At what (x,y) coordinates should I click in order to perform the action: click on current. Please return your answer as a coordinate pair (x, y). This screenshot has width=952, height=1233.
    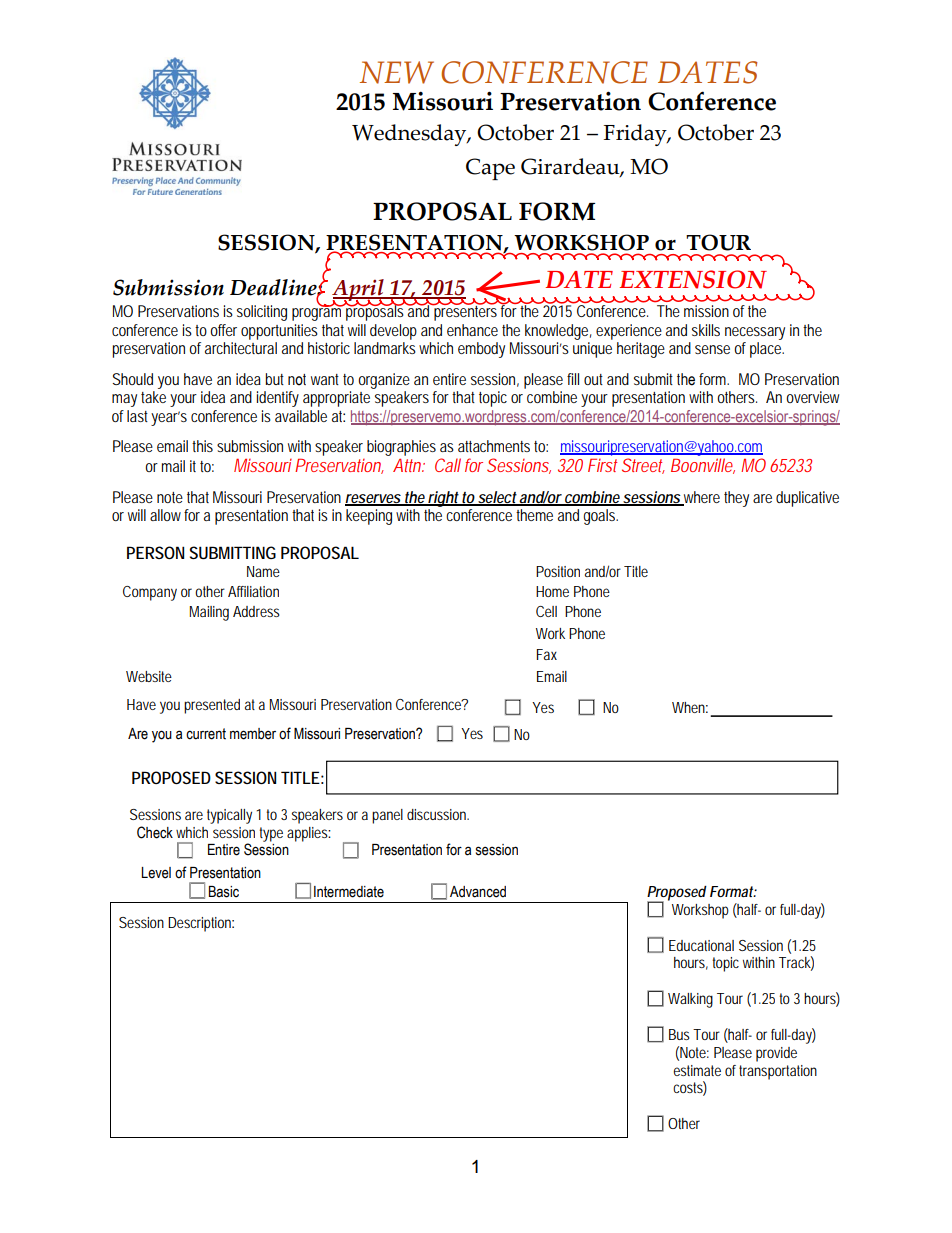
    Looking at the image, I should click on (206, 734).
